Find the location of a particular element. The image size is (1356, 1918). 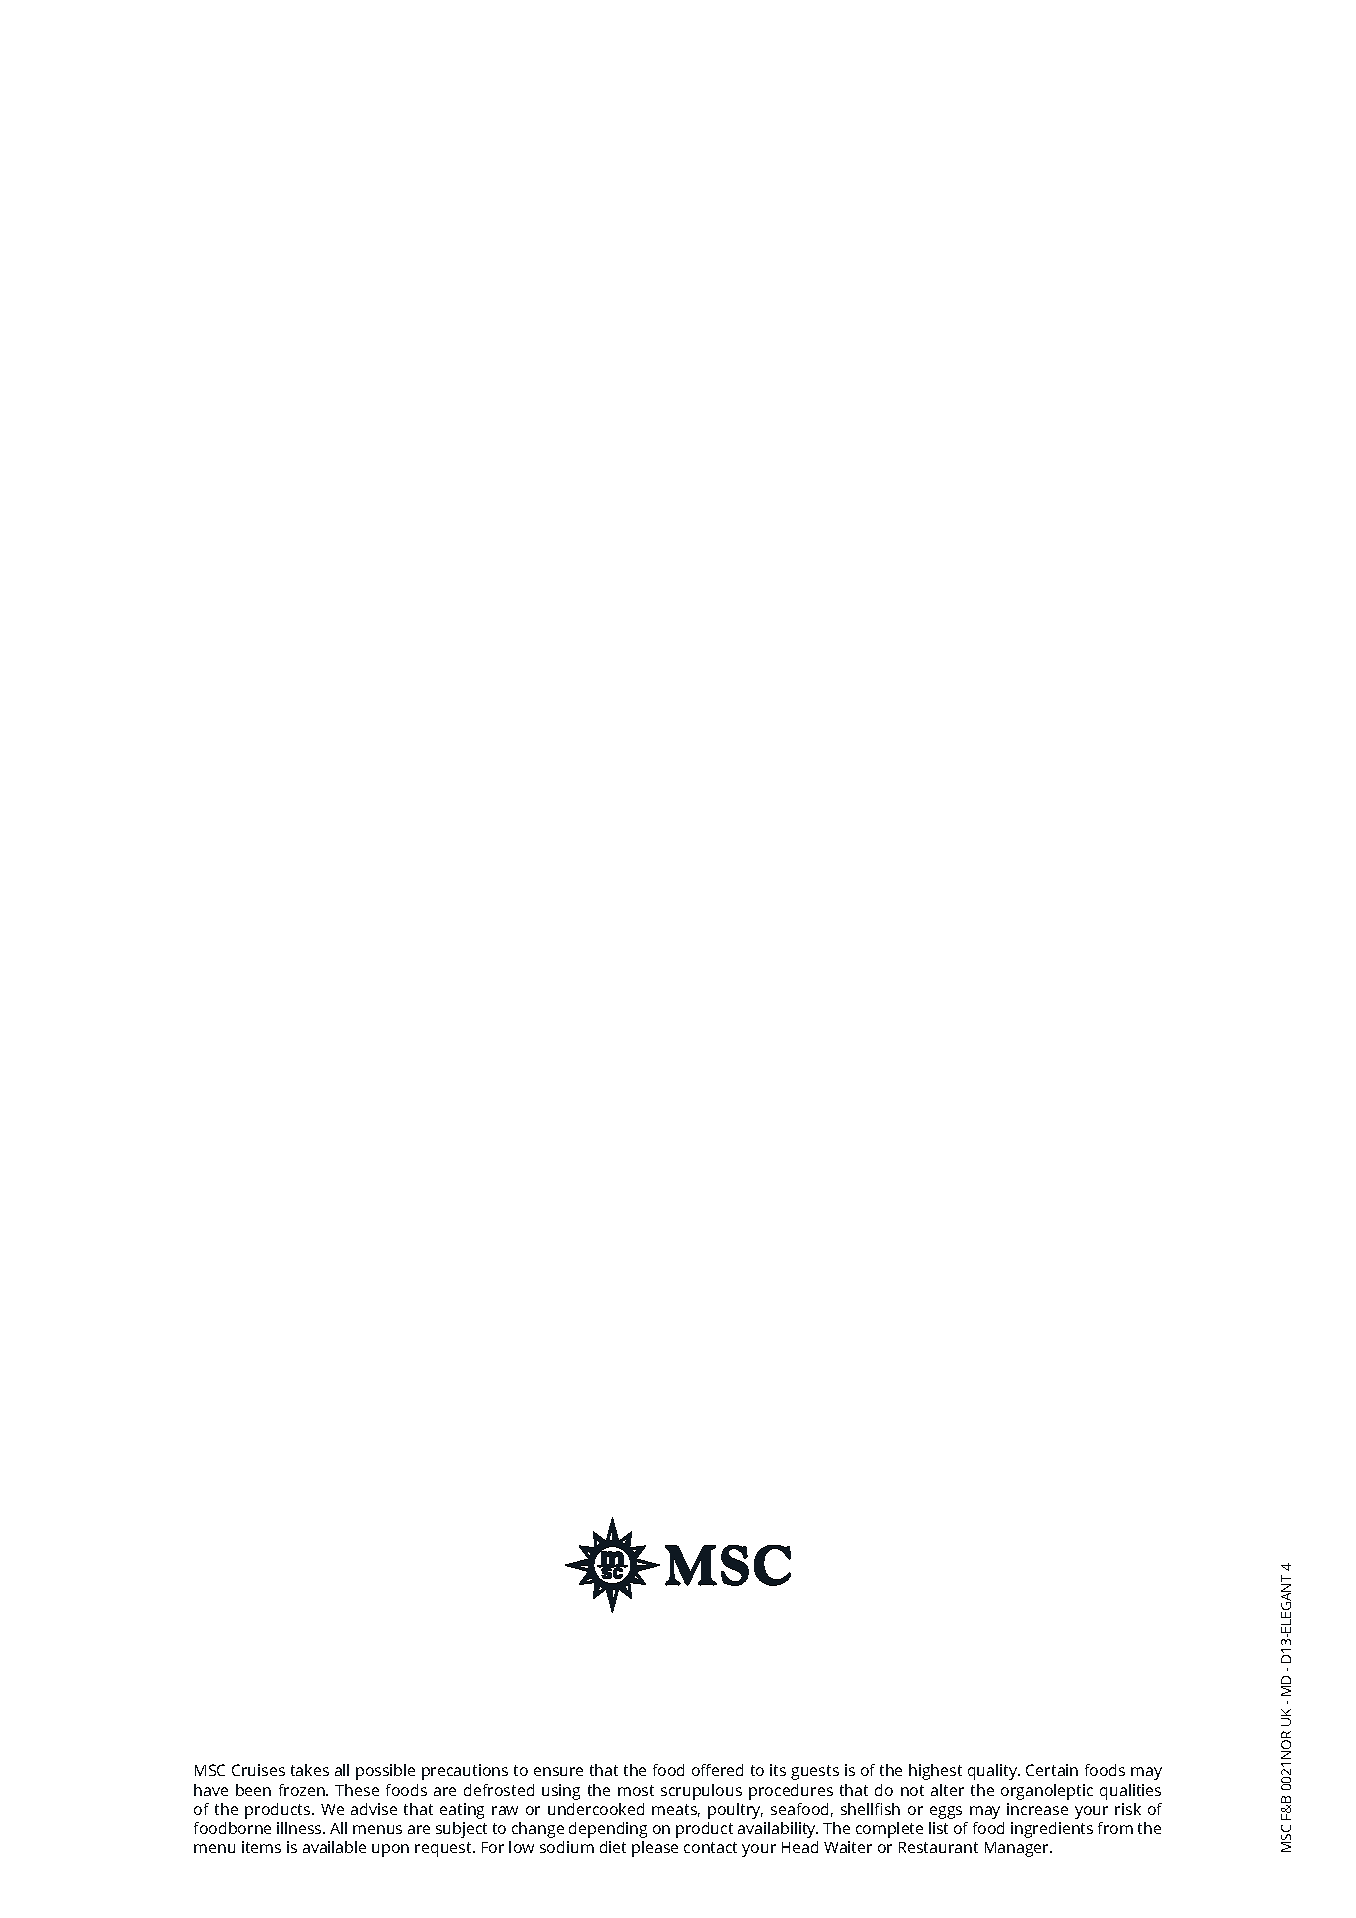

offered is located at coordinates (717, 1770).
